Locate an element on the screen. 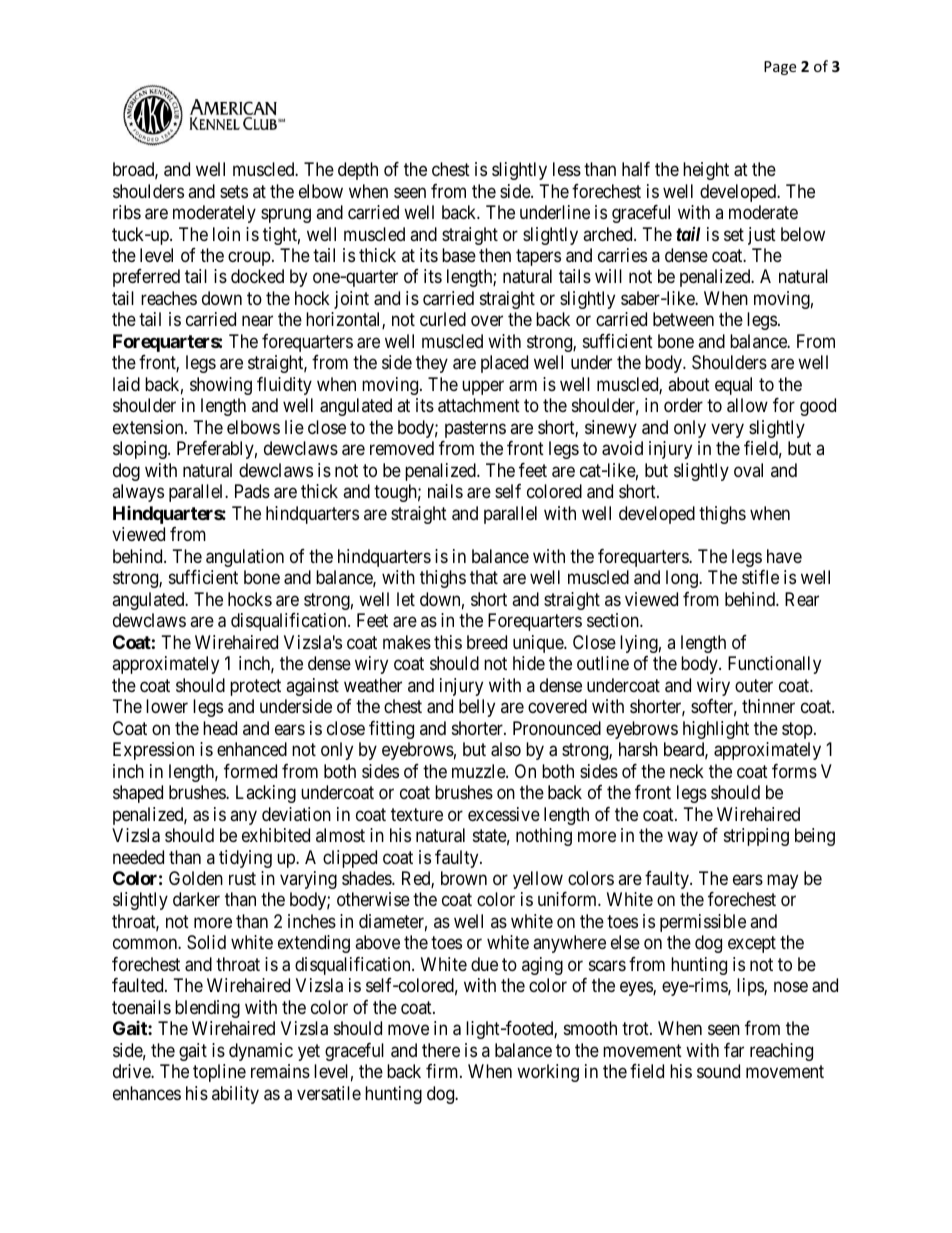  less is located at coordinates (567, 169).
